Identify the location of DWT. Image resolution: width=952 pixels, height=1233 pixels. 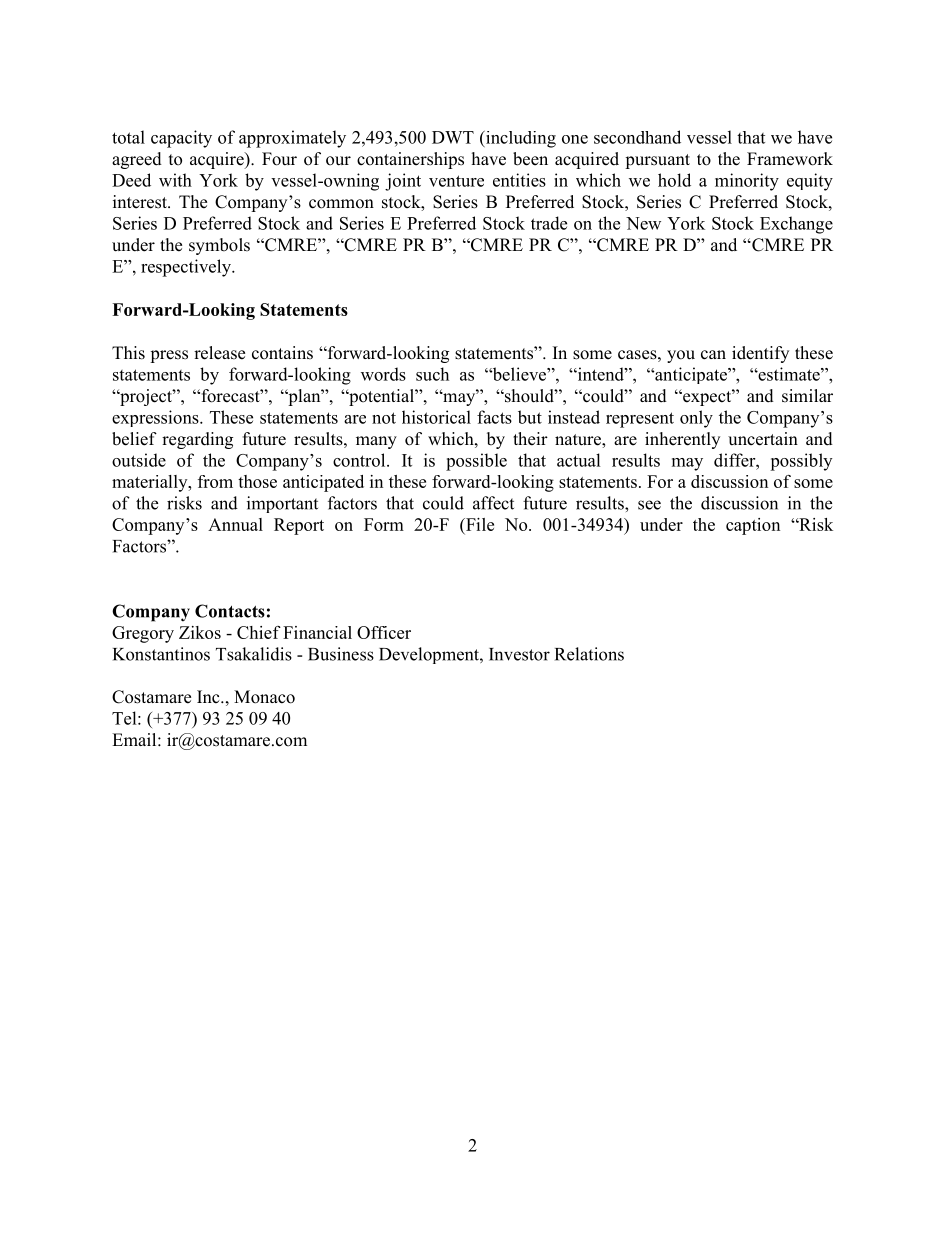
(453, 137).
